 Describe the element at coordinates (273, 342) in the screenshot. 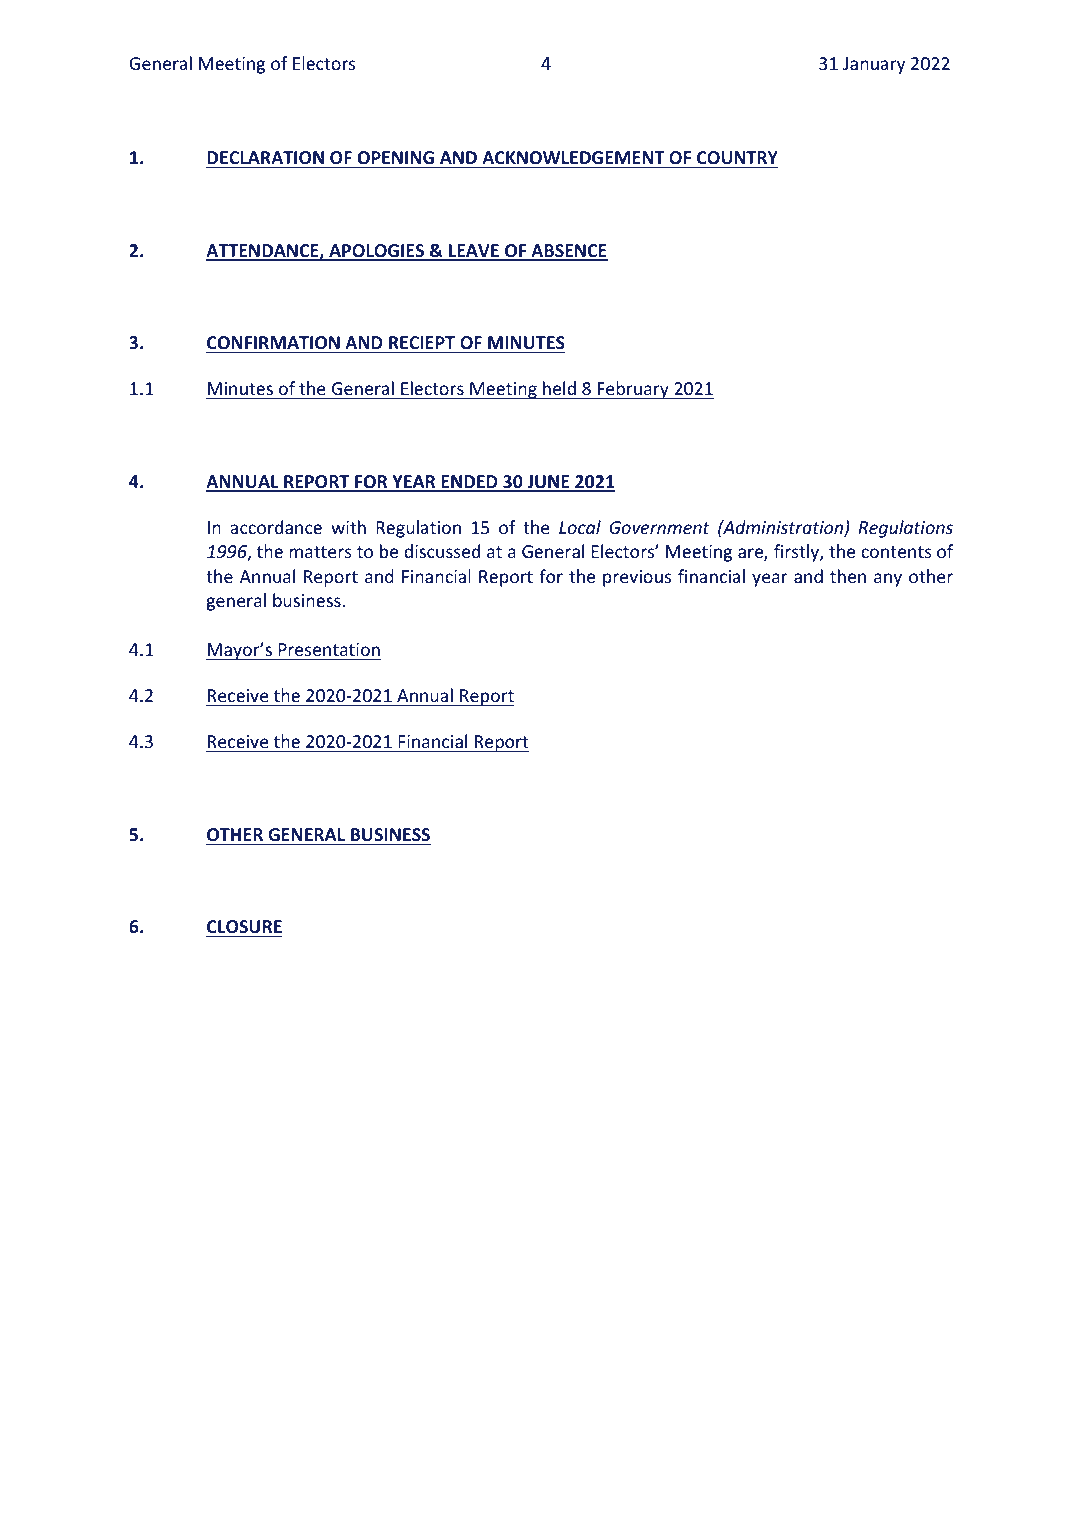

I see `CONFIRMATION` at that location.
